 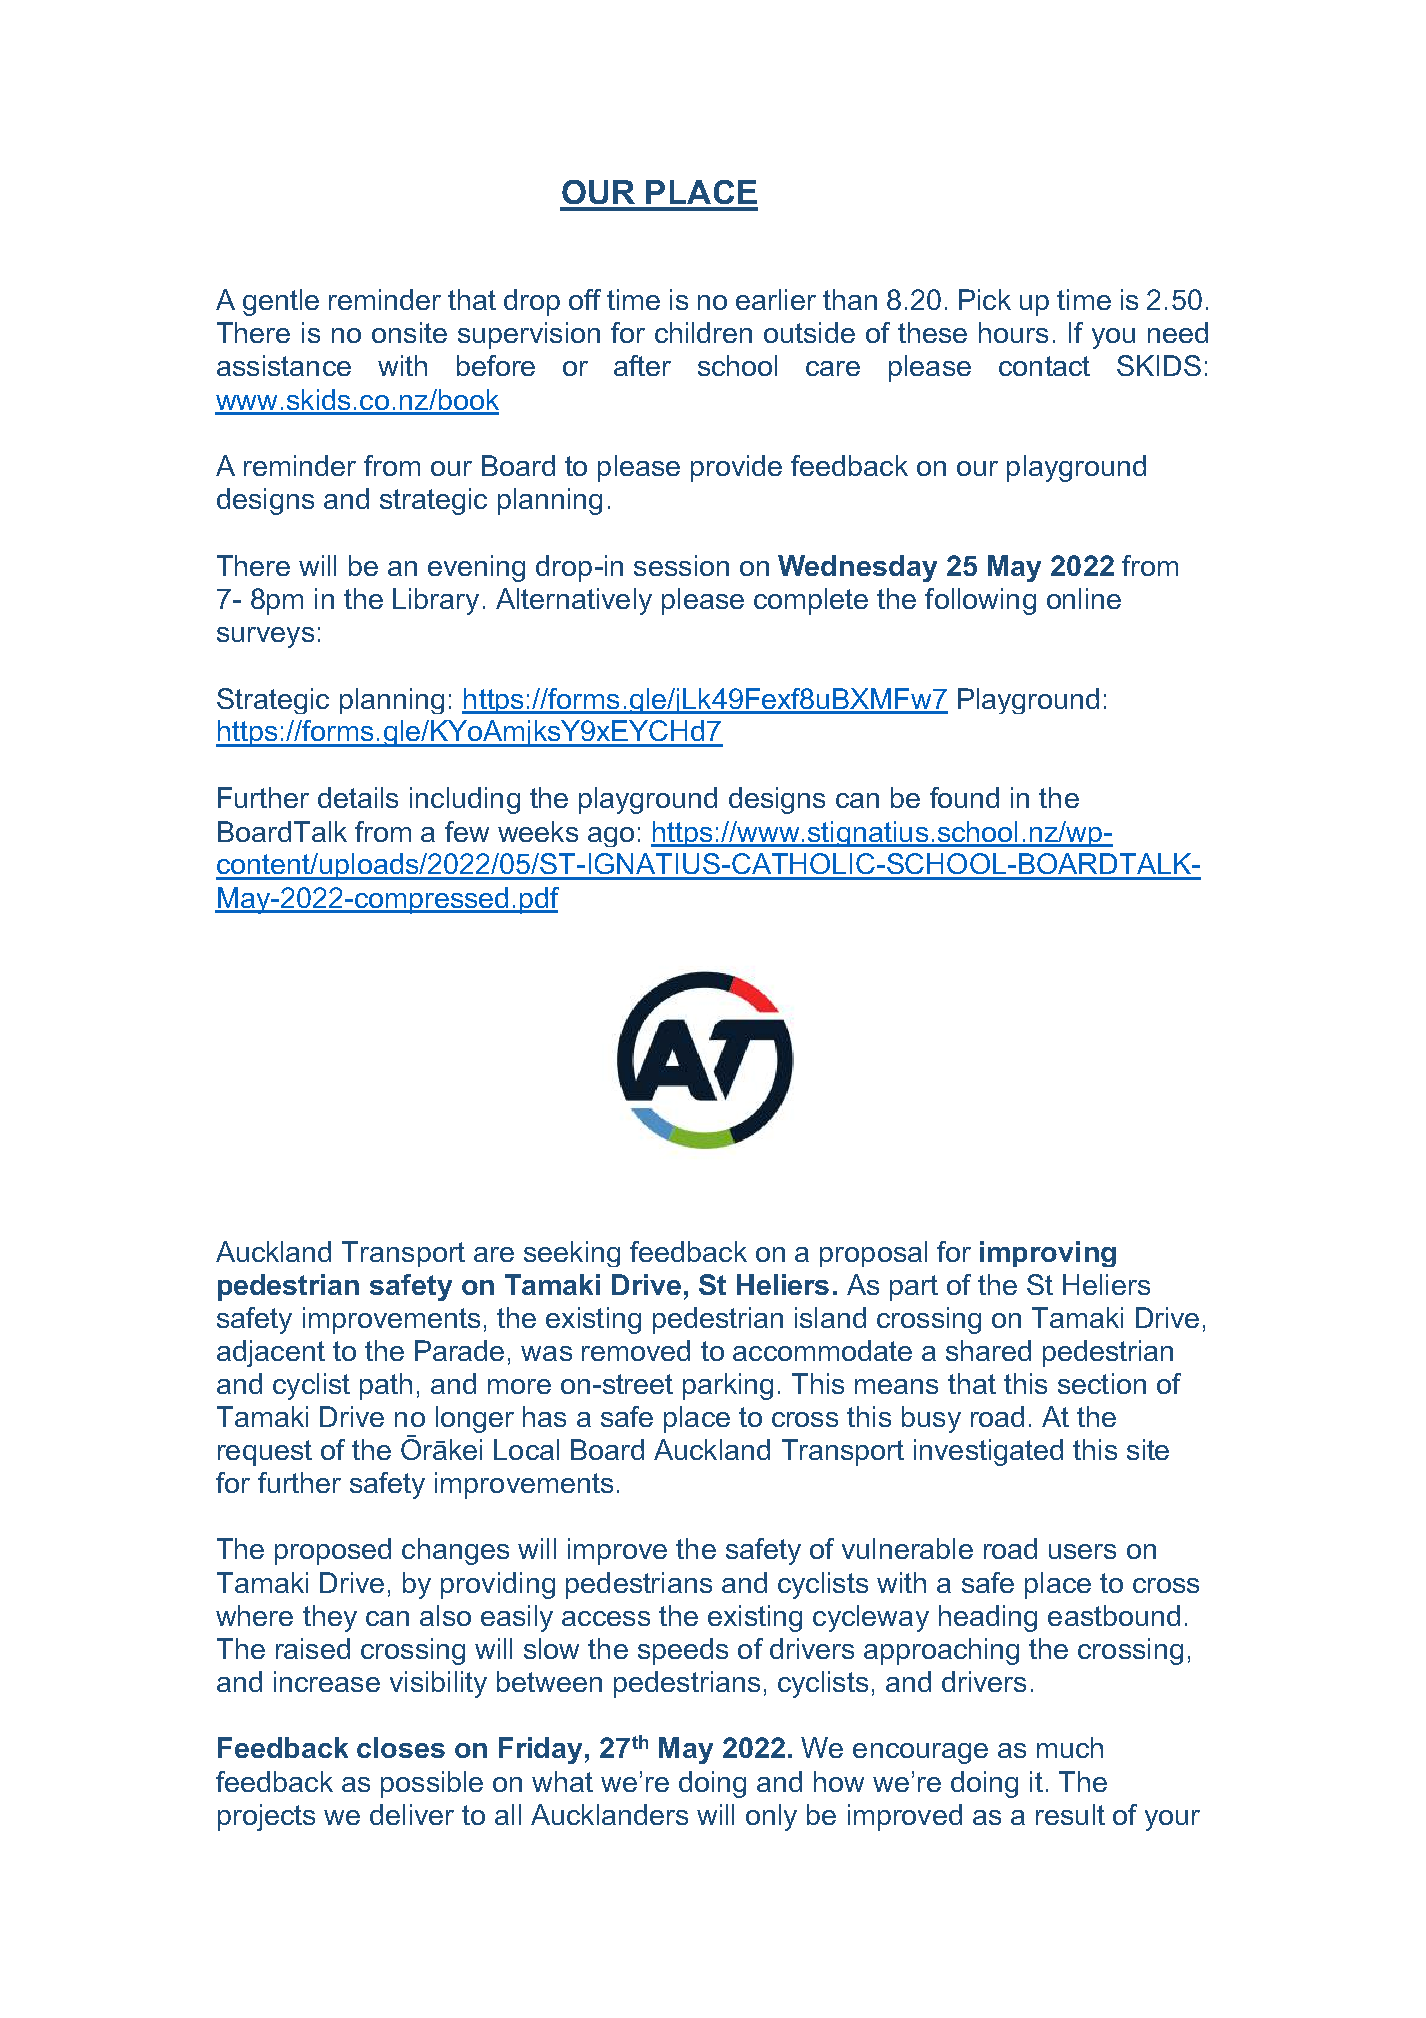 I want to click on session, so click(x=681, y=565).
